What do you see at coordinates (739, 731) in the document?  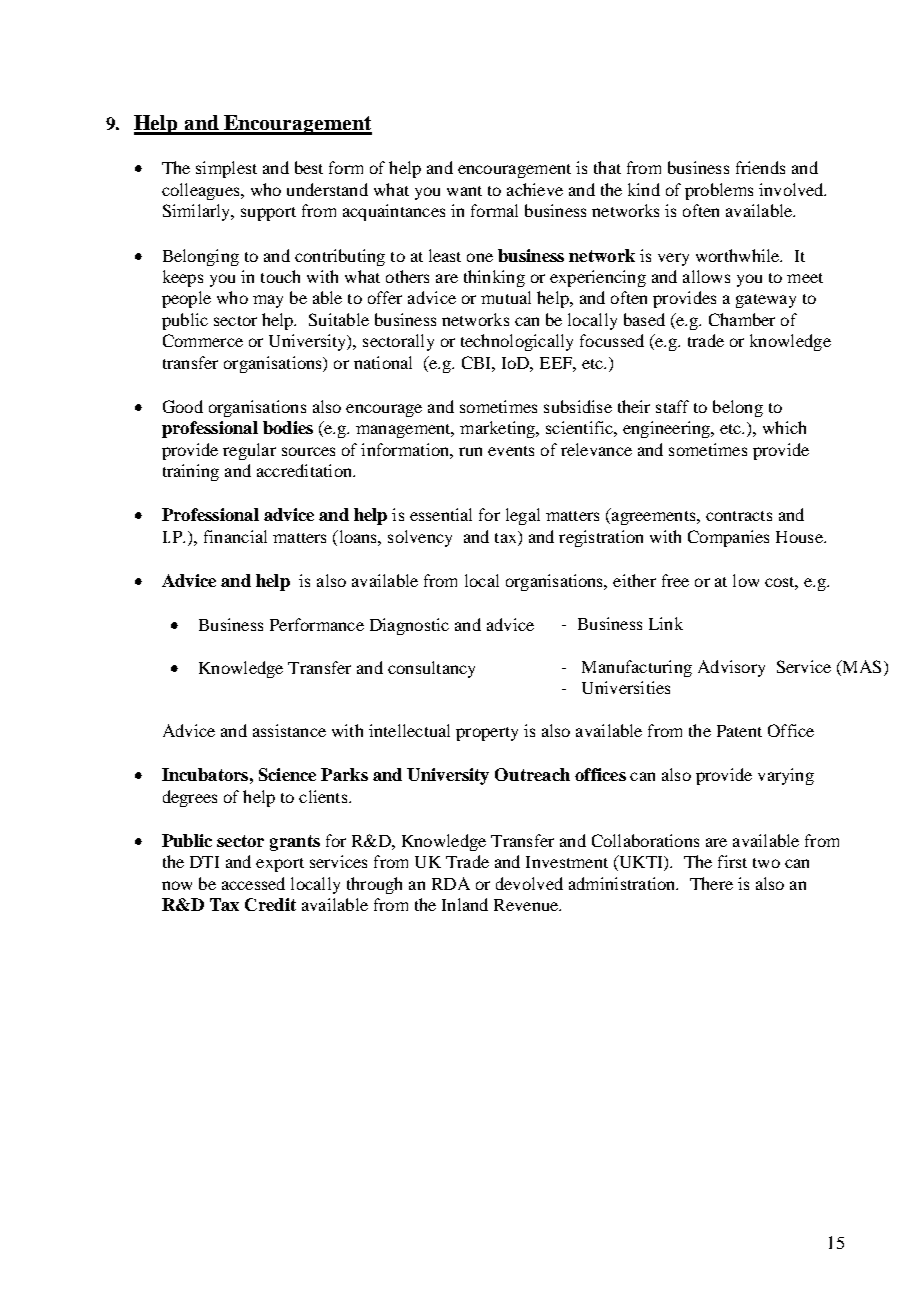 I see `Patent` at bounding box center [739, 731].
